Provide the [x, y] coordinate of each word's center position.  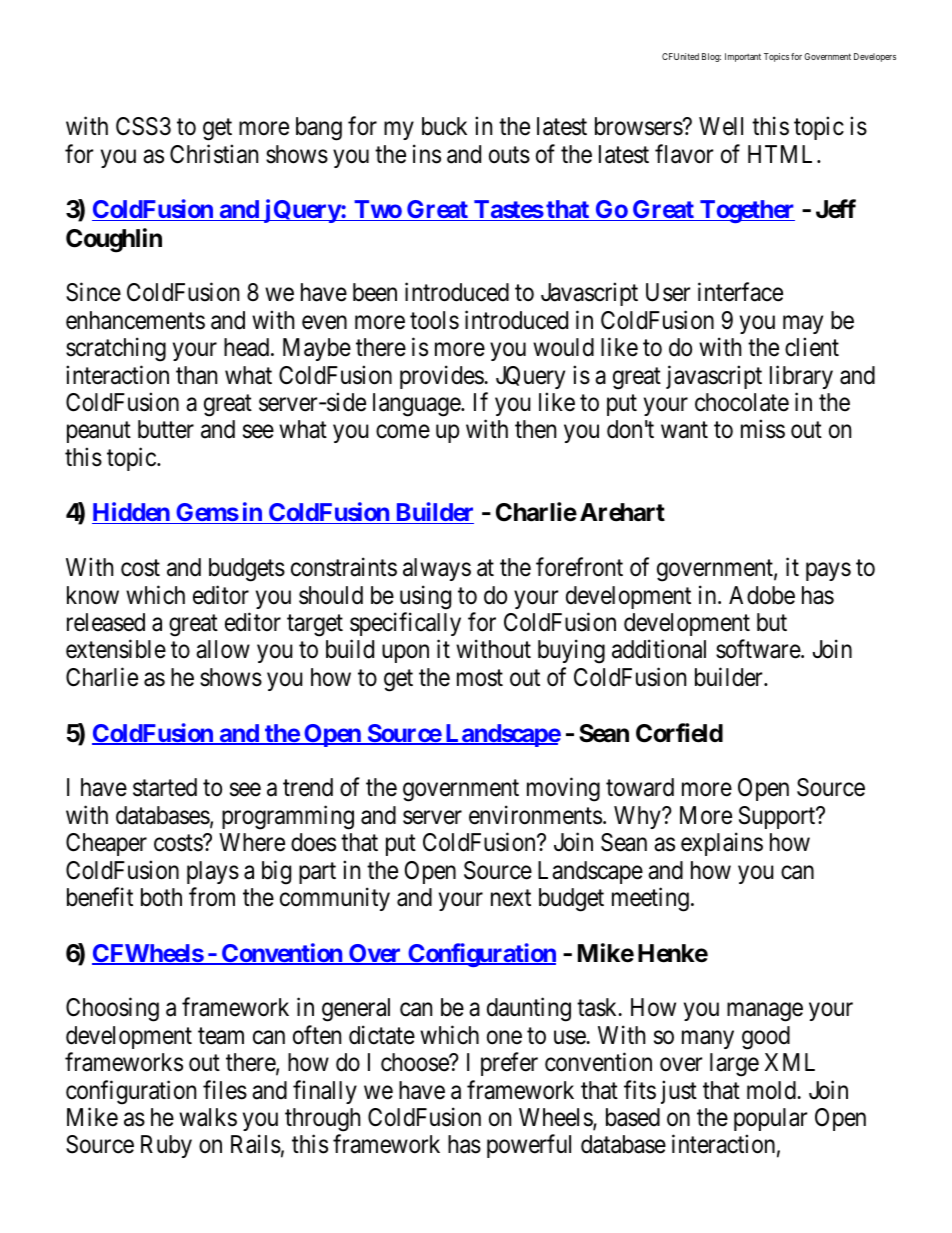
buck [444, 126]
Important [743, 57]
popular [770, 1119]
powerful [529, 1146]
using [425, 597]
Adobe [762, 595]
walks [208, 1117]
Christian [214, 154]
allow [223, 649]
